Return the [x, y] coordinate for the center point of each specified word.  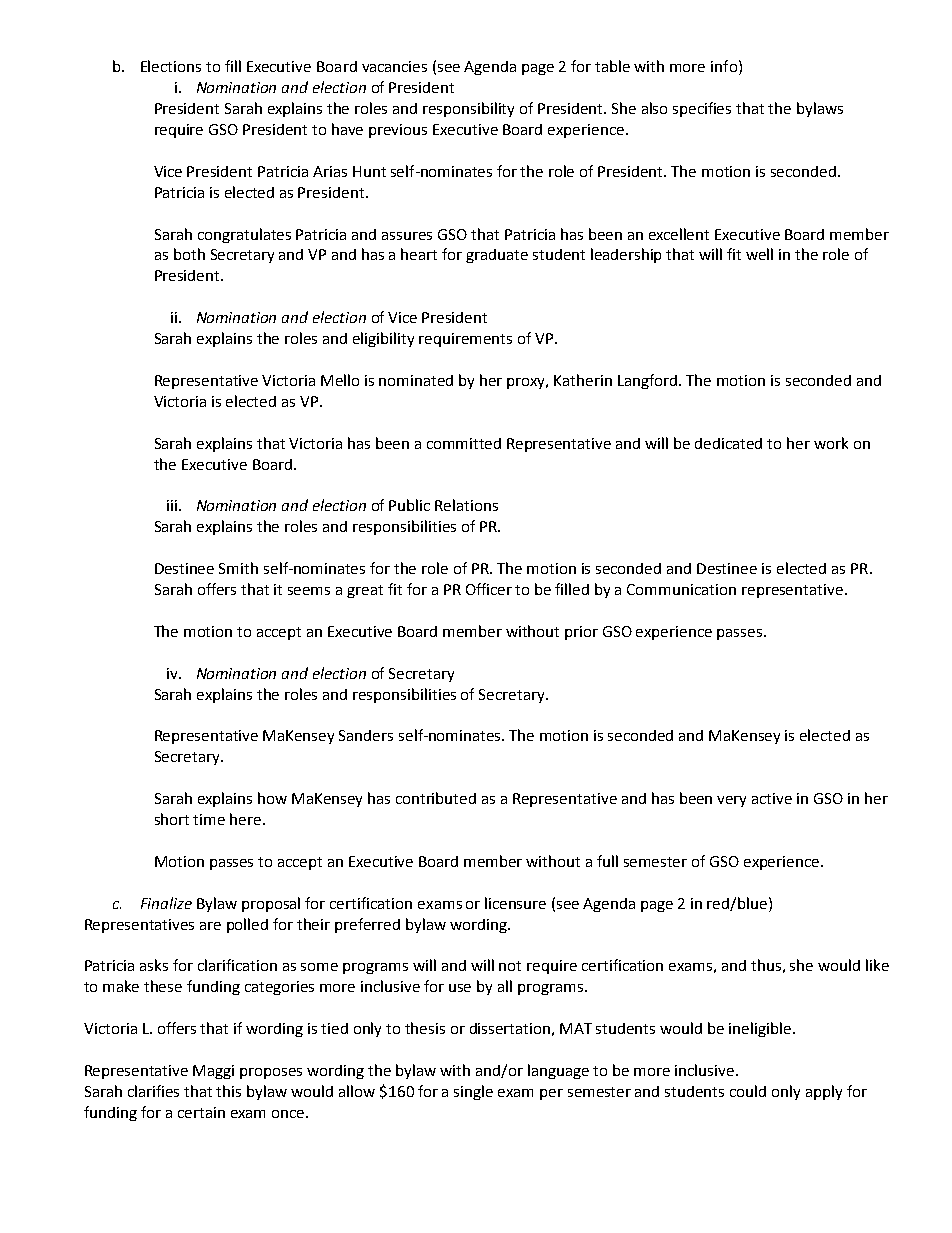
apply [824, 1092]
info [724, 66]
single [473, 1092]
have [347, 129]
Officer [489, 589]
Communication [681, 589]
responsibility [468, 109]
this [228, 1091]
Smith [238, 568]
